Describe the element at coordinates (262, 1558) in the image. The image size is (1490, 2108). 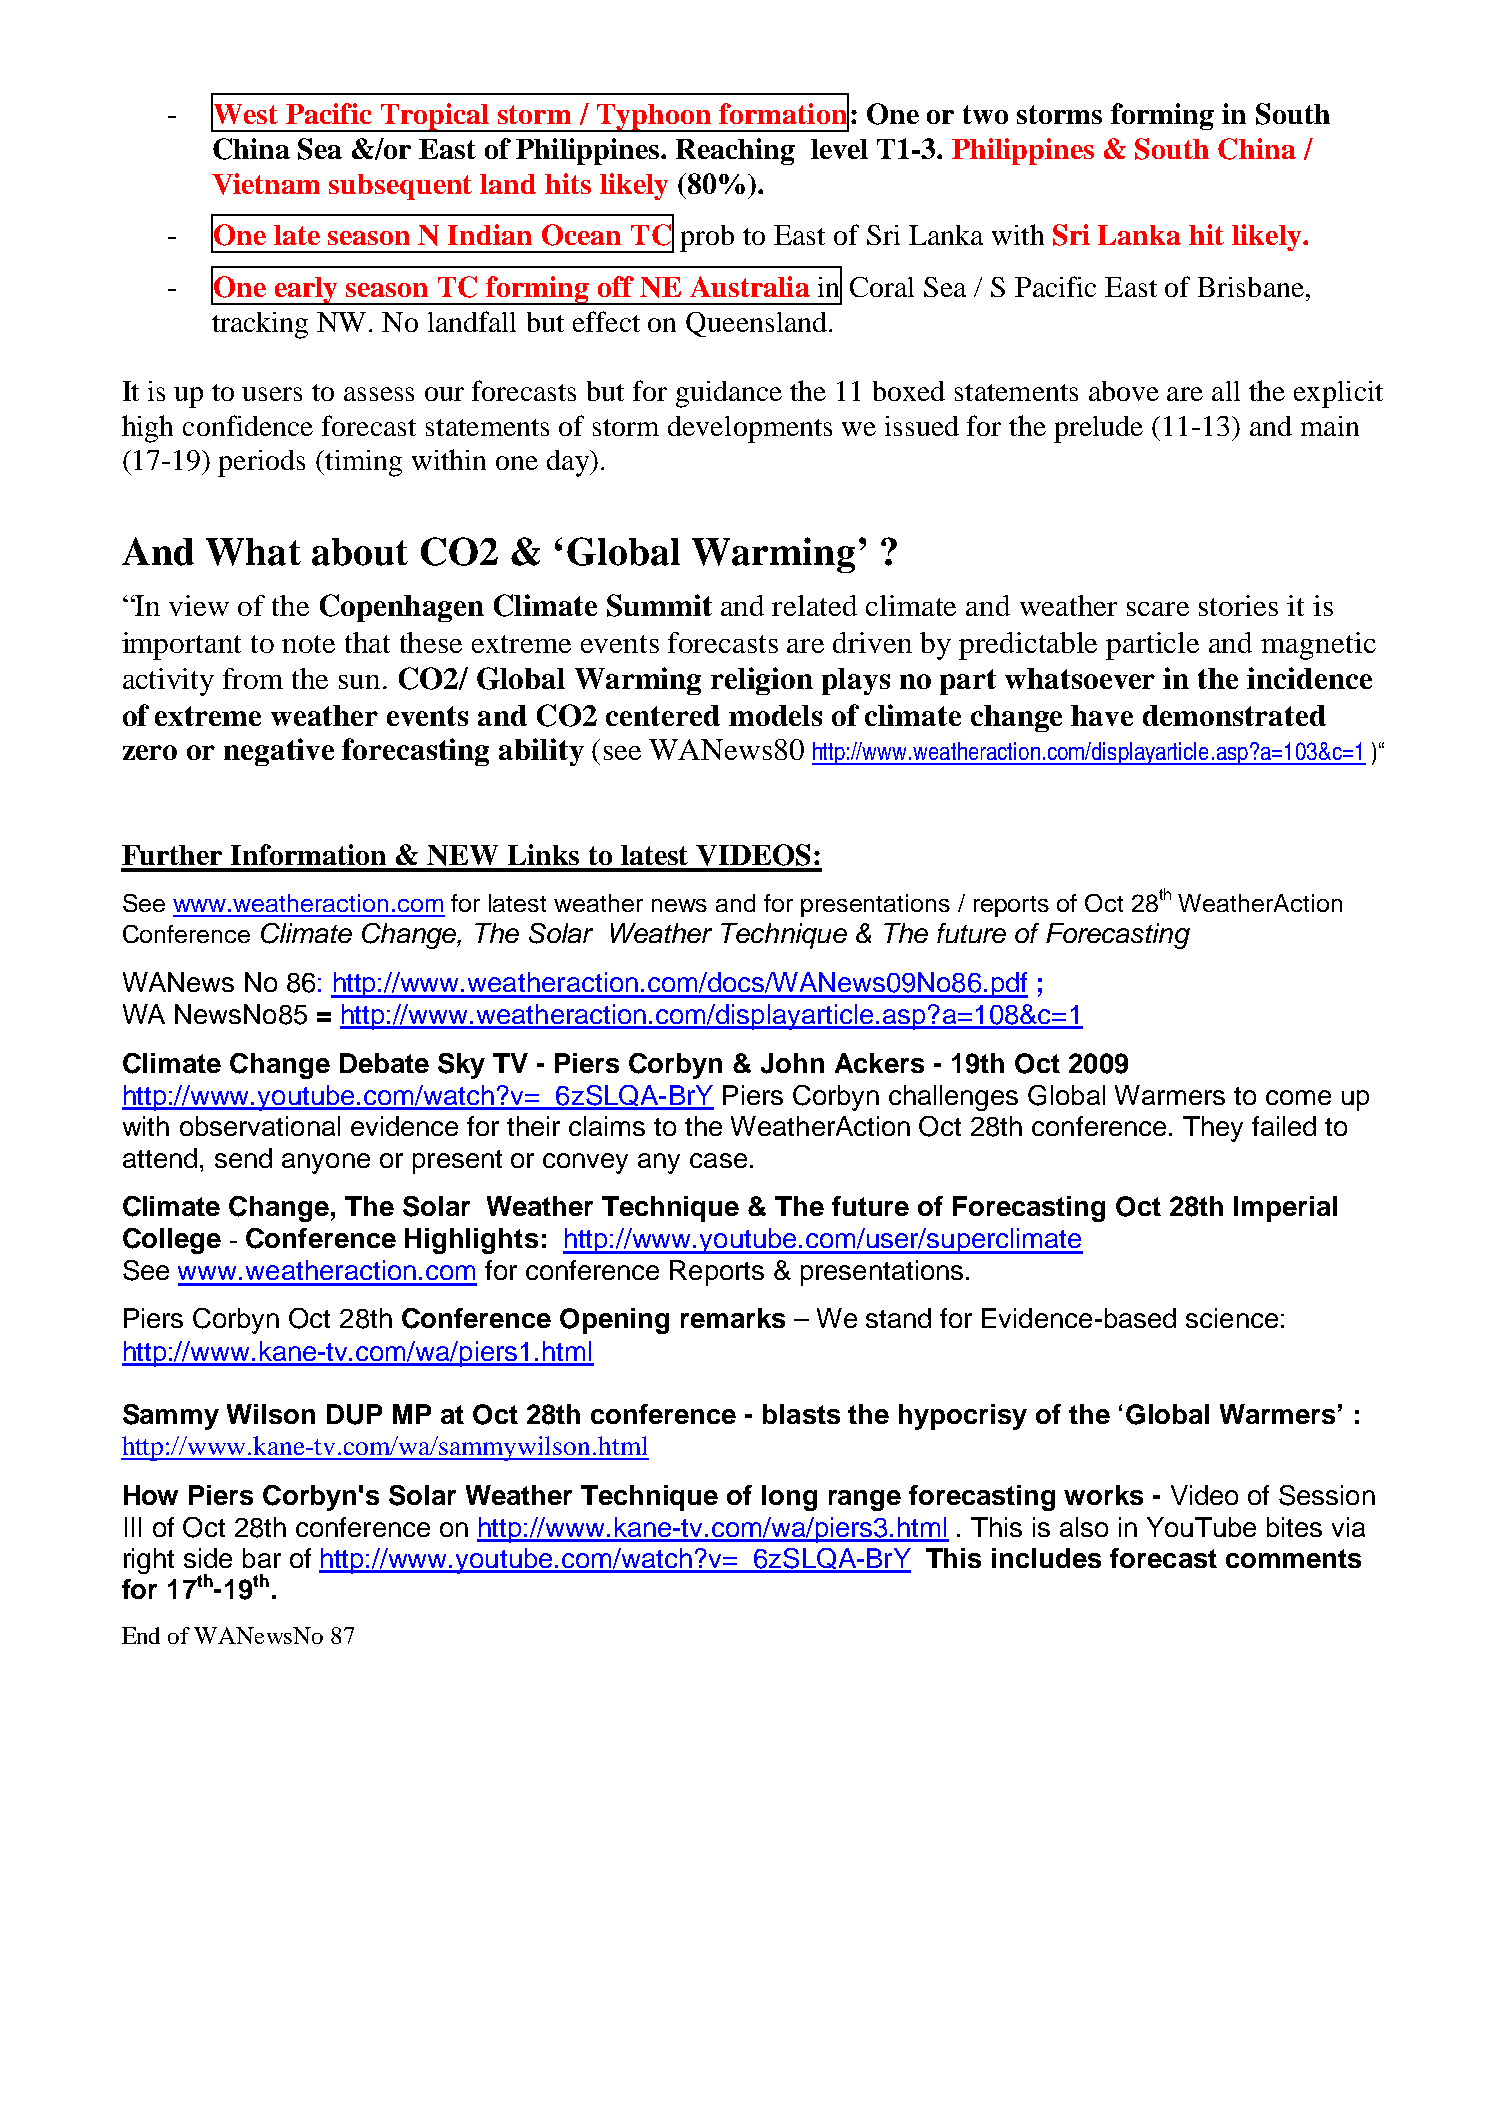
I see `bar` at that location.
